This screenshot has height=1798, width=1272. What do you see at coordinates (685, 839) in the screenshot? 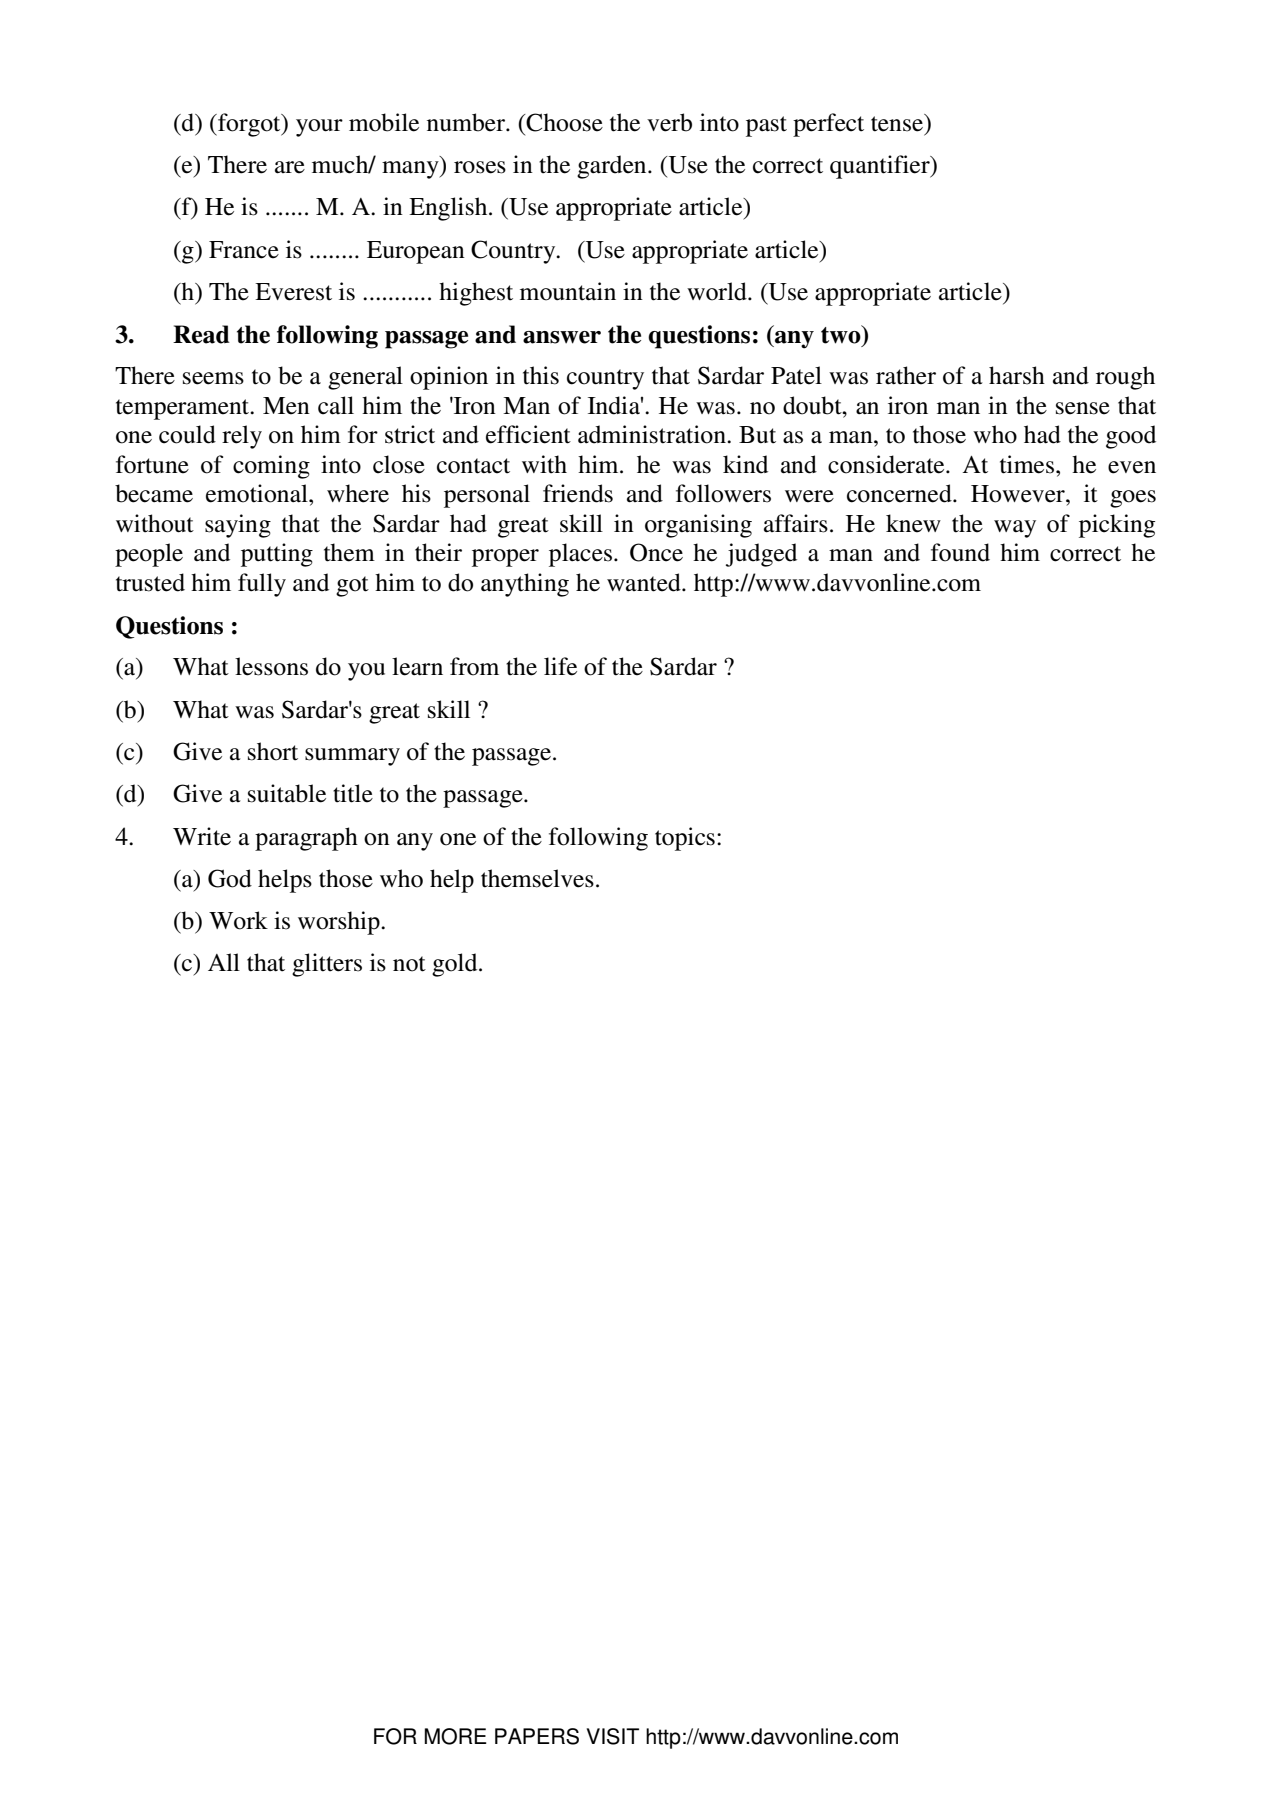
I see `topics` at bounding box center [685, 839].
